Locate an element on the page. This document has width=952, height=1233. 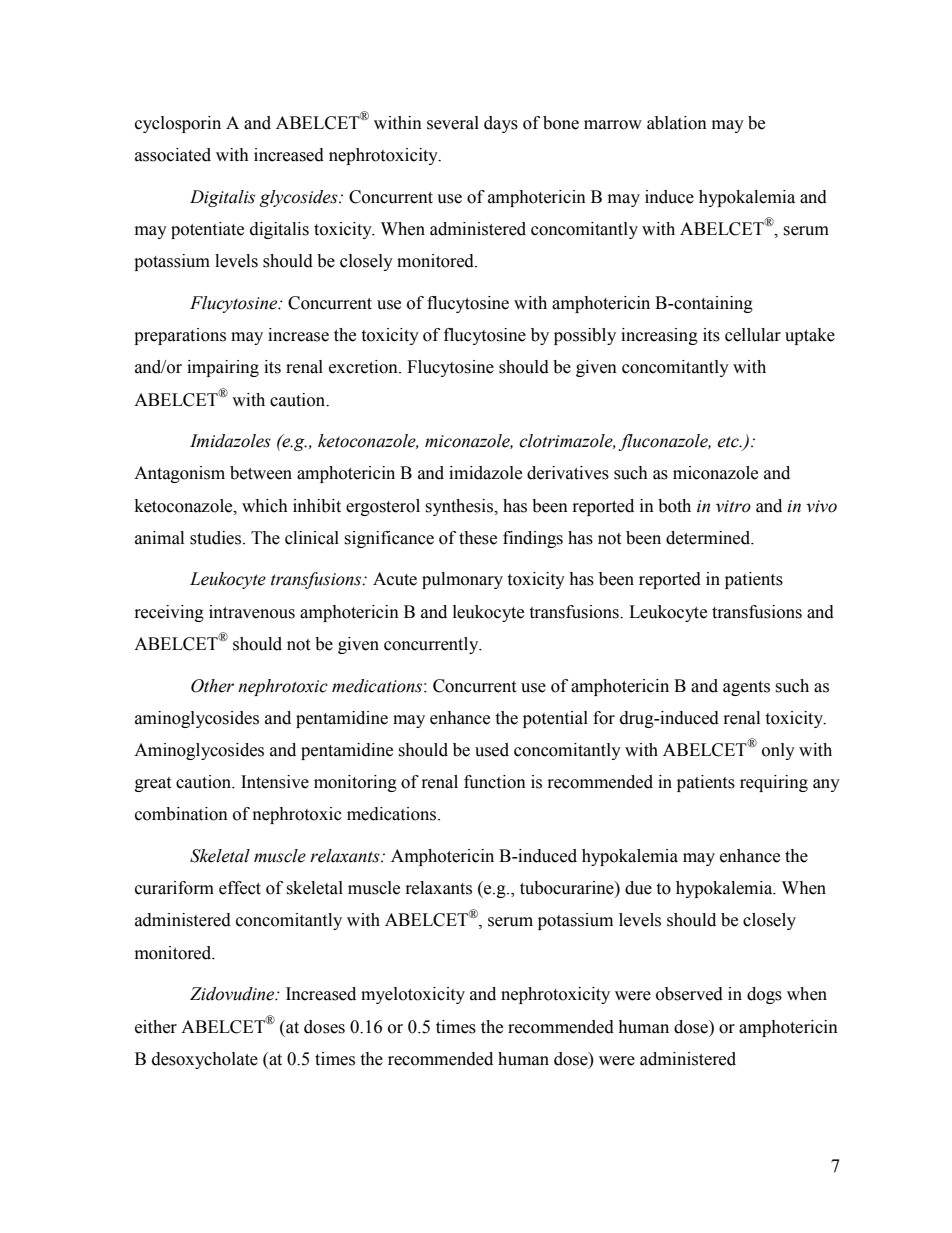
potential is located at coordinates (555, 719).
